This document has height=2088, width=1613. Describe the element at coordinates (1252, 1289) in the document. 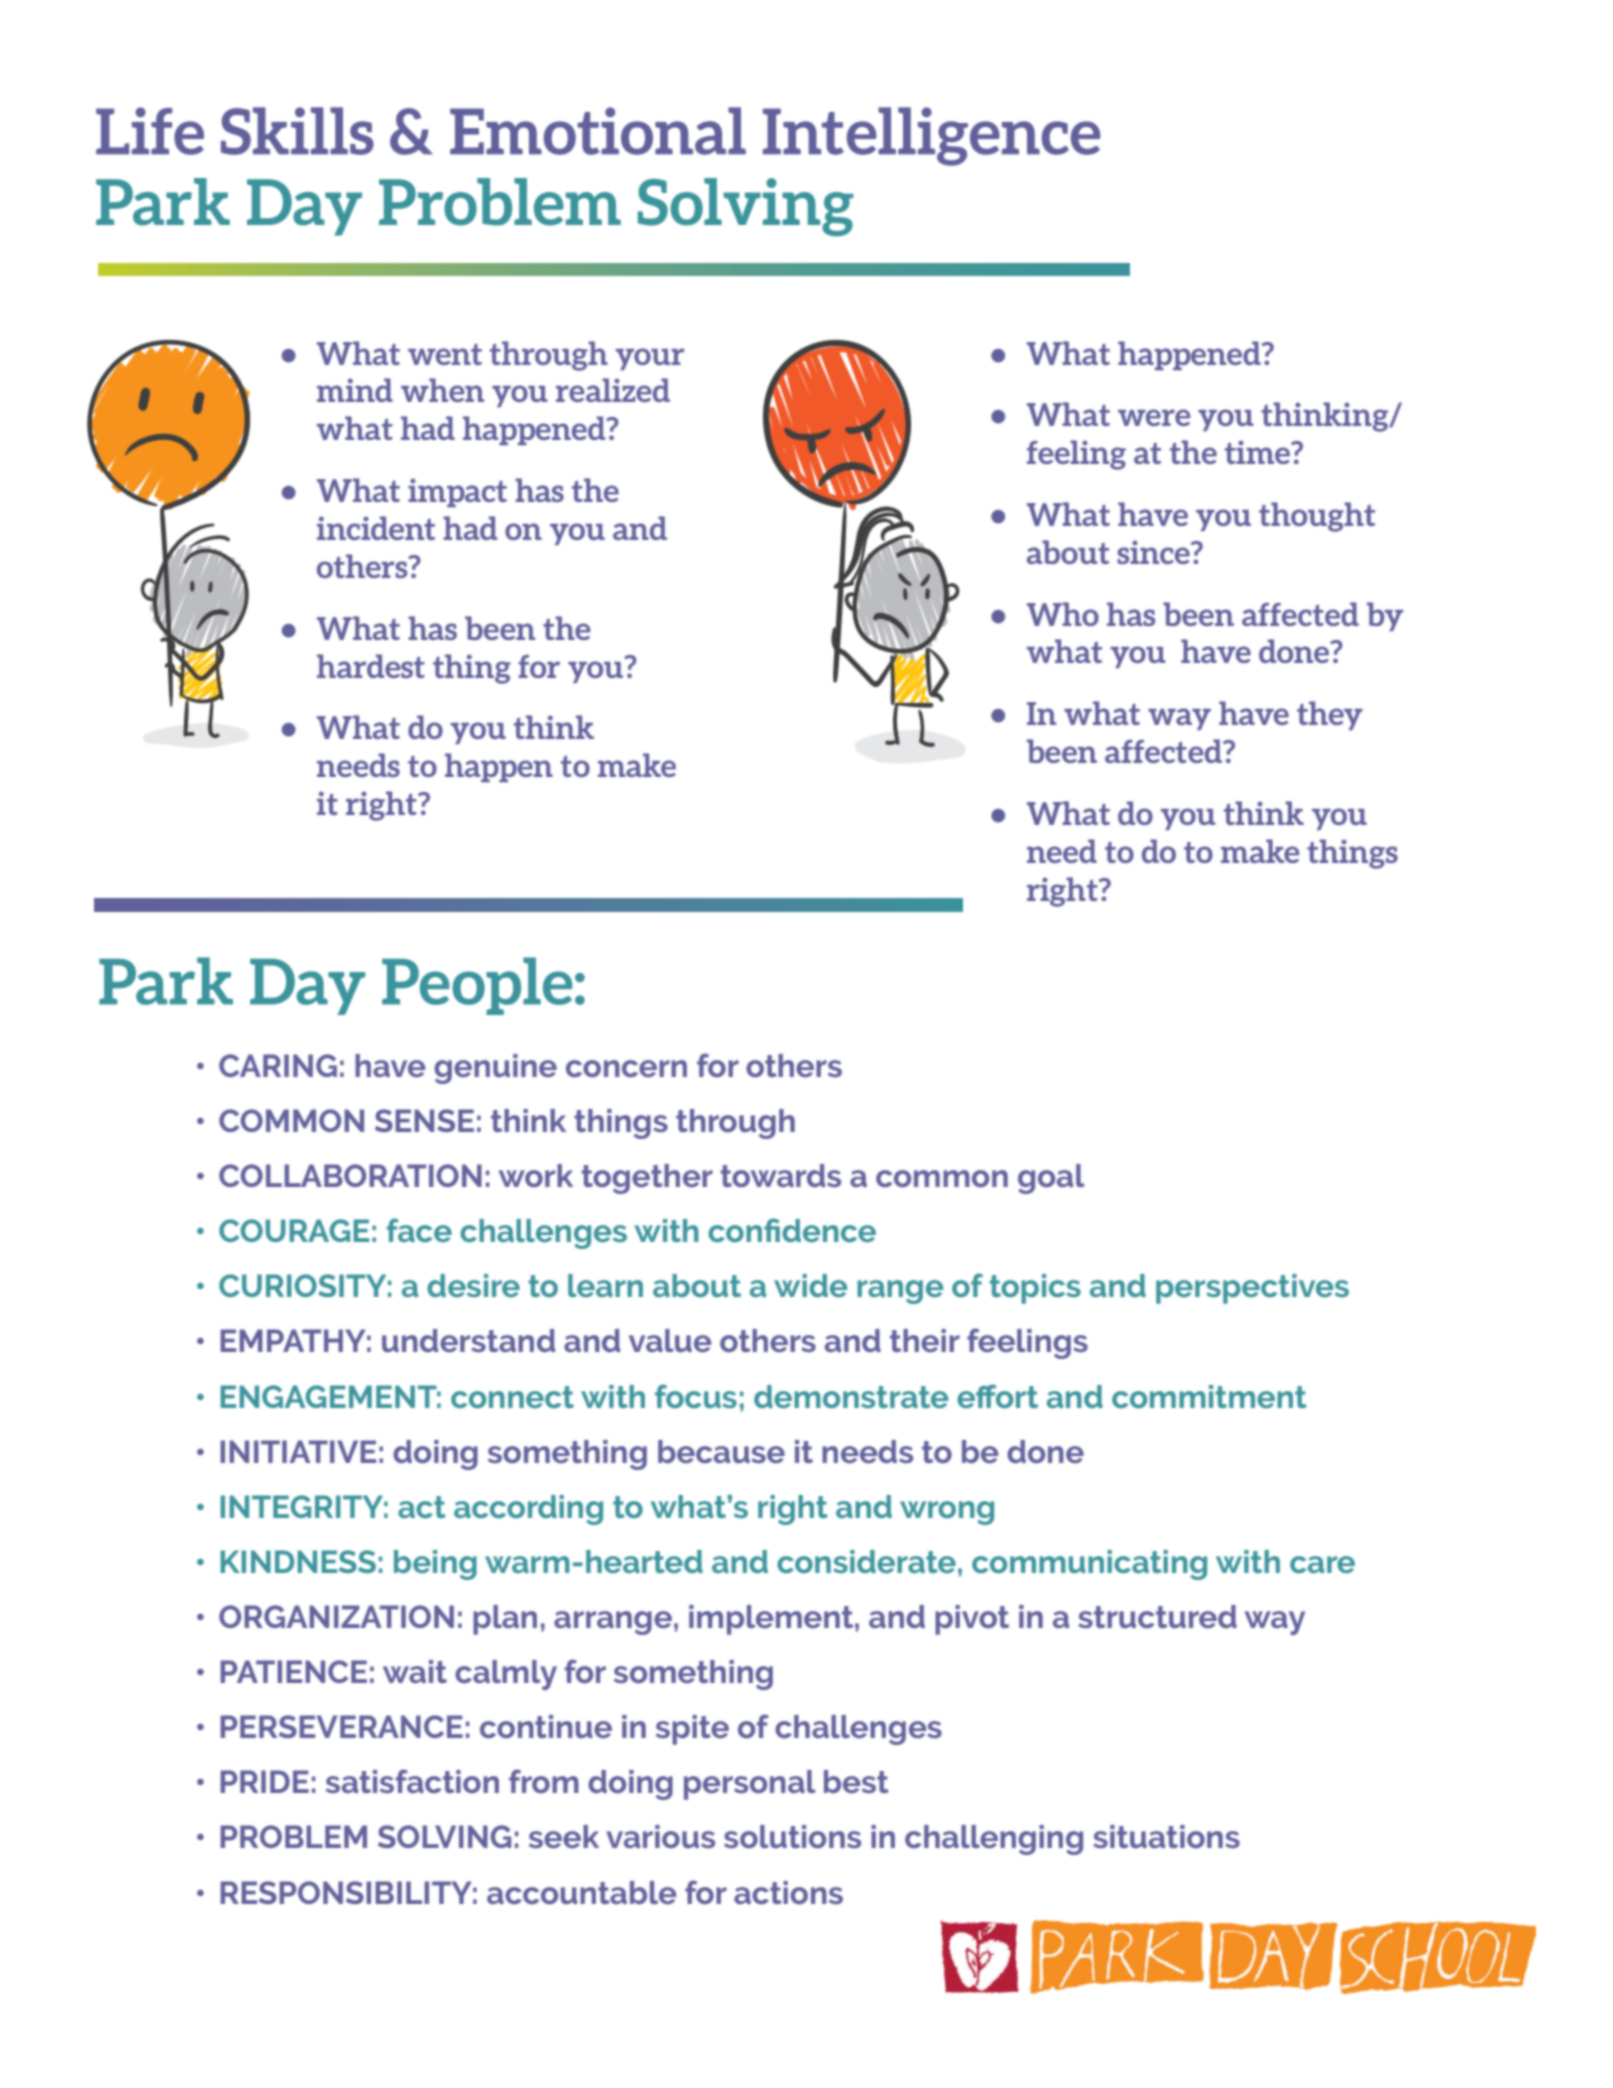

I see `perspectives` at that location.
